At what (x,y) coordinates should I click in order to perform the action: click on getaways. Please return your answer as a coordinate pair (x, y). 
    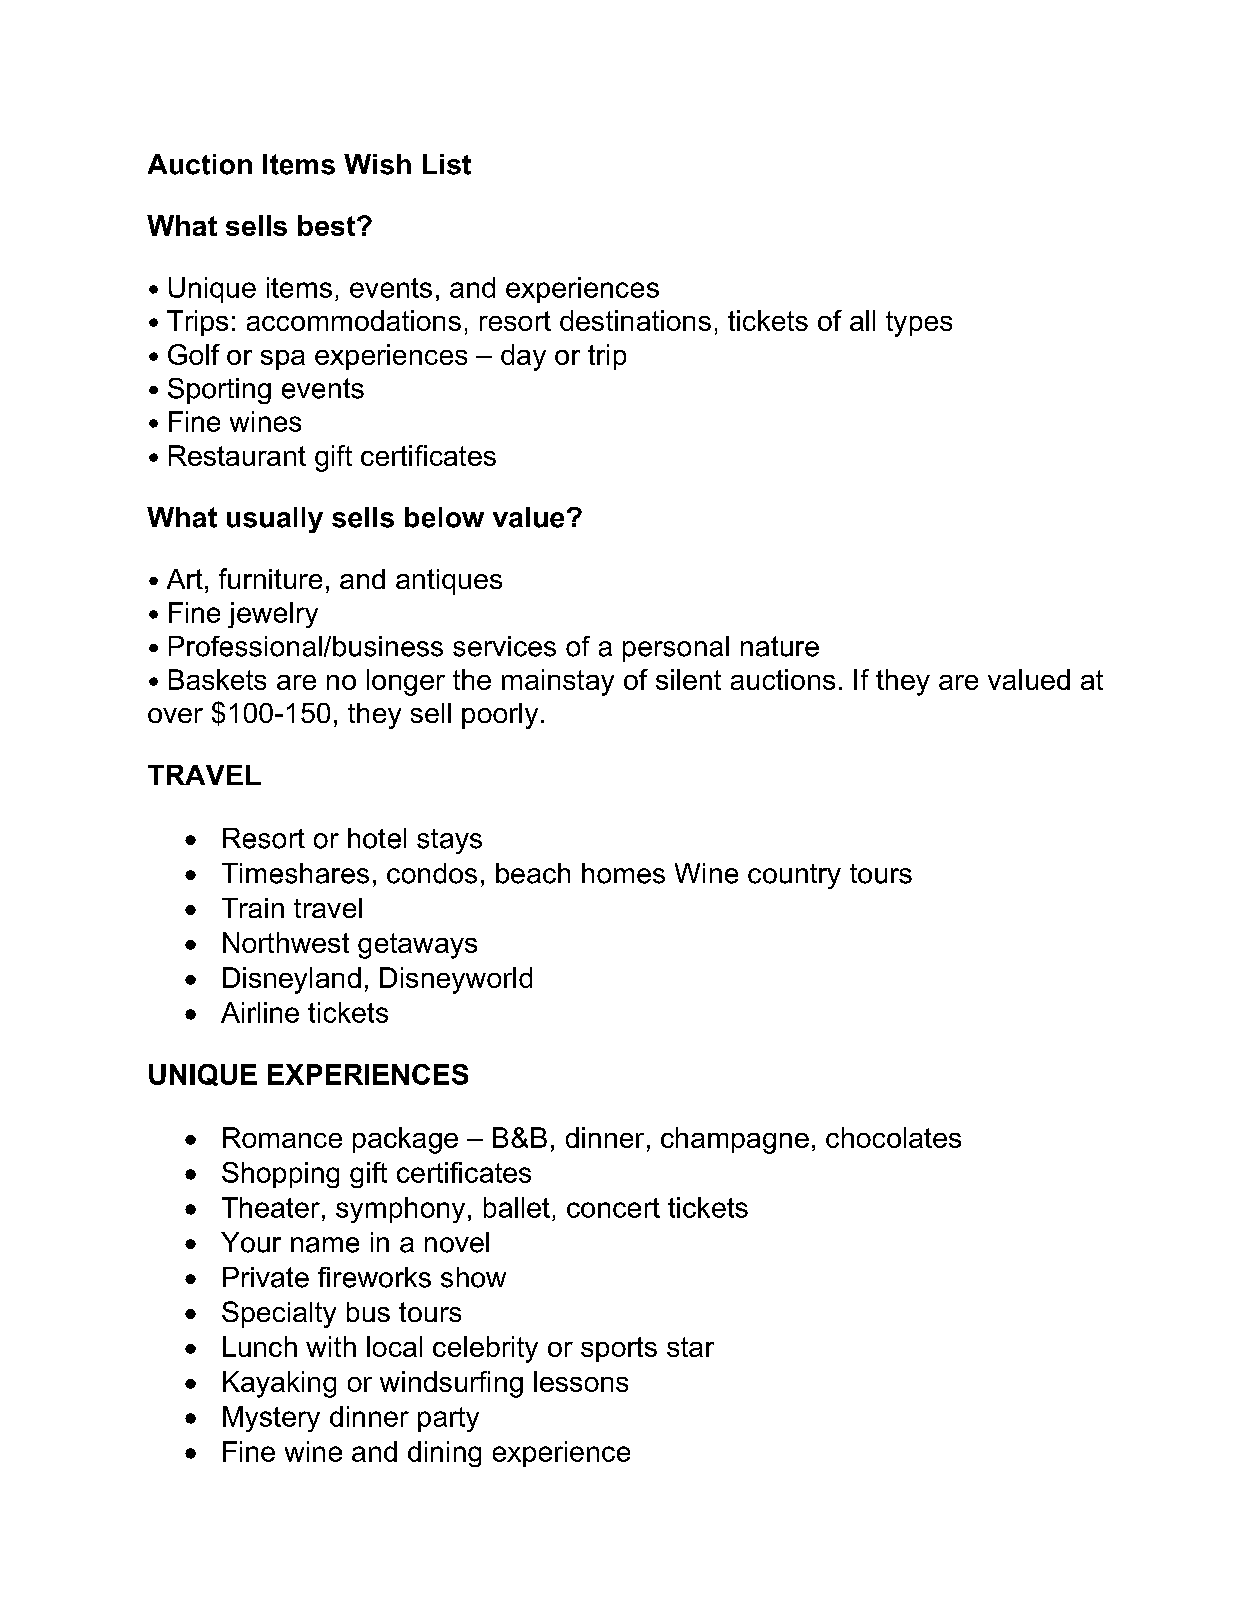
    Looking at the image, I should click on (417, 946).
